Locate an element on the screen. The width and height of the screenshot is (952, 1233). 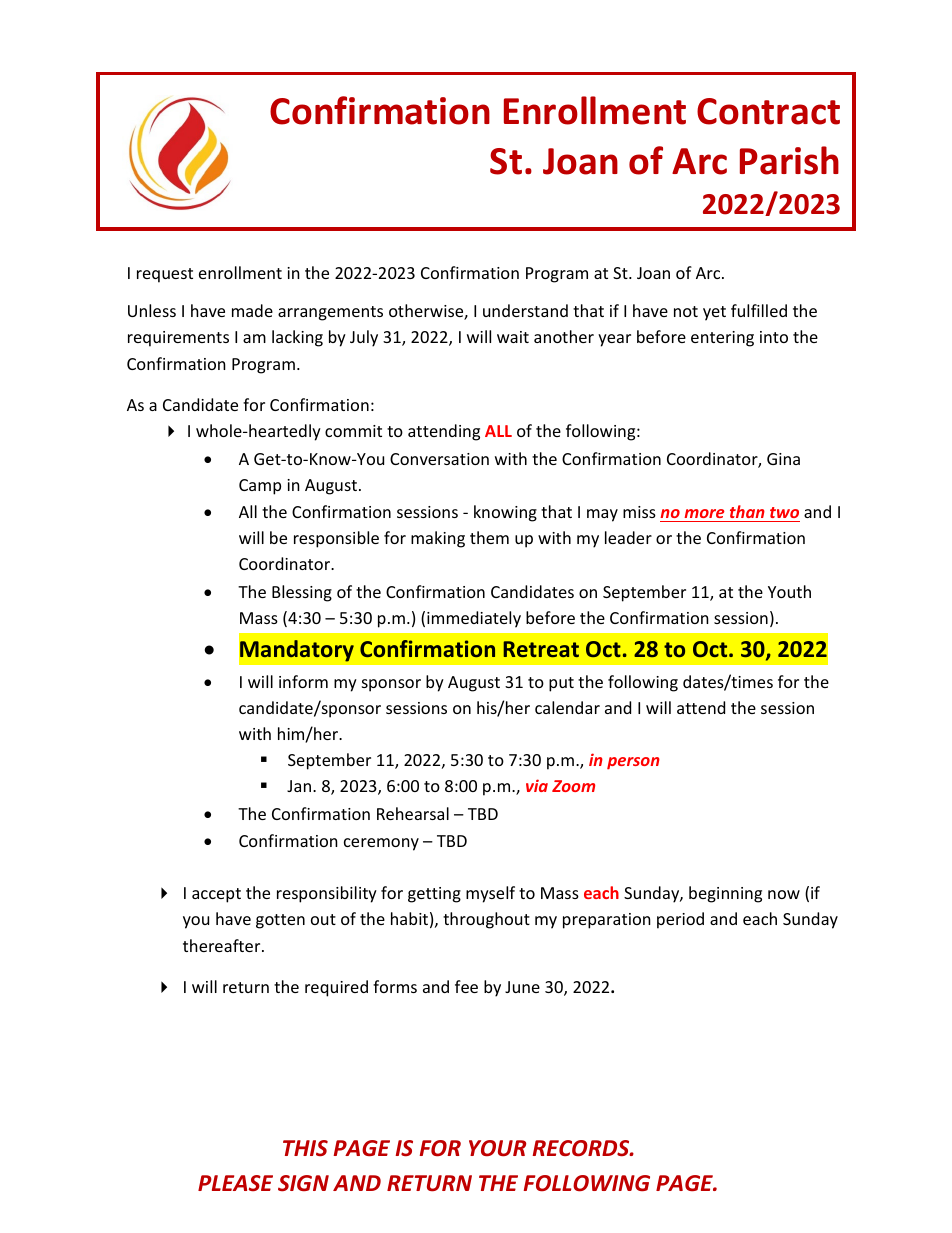
request is located at coordinates (165, 275).
